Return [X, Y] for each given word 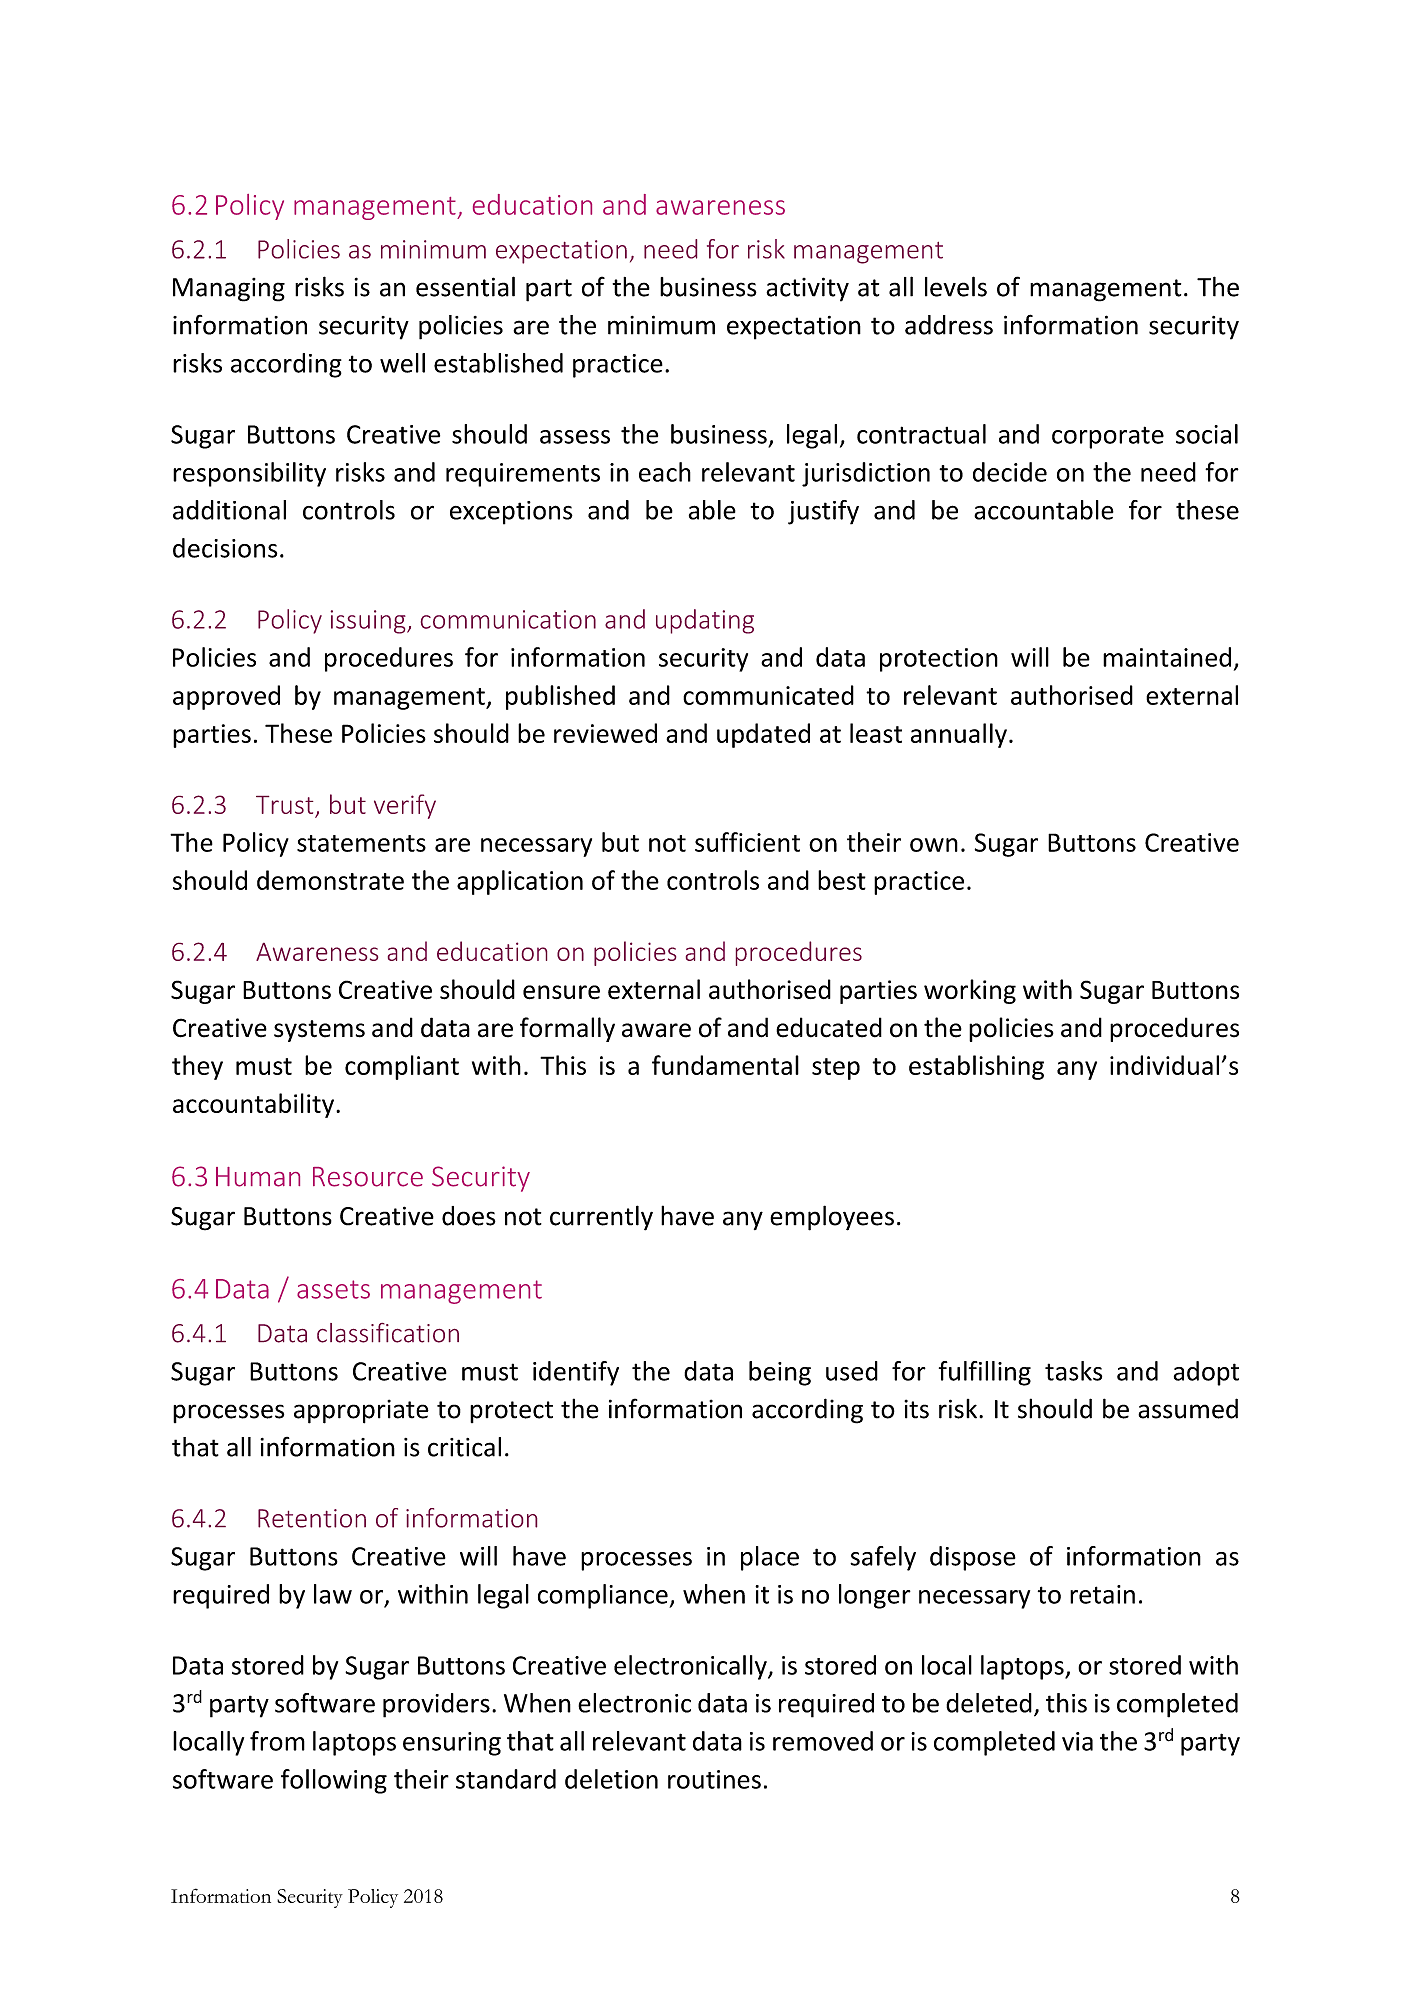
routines [714, 1779]
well [402, 363]
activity [807, 289]
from [277, 1741]
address [949, 325]
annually [959, 735]
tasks [1073, 1371]
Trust [284, 805]
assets [333, 1289]
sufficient [747, 842]
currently [601, 1218]
